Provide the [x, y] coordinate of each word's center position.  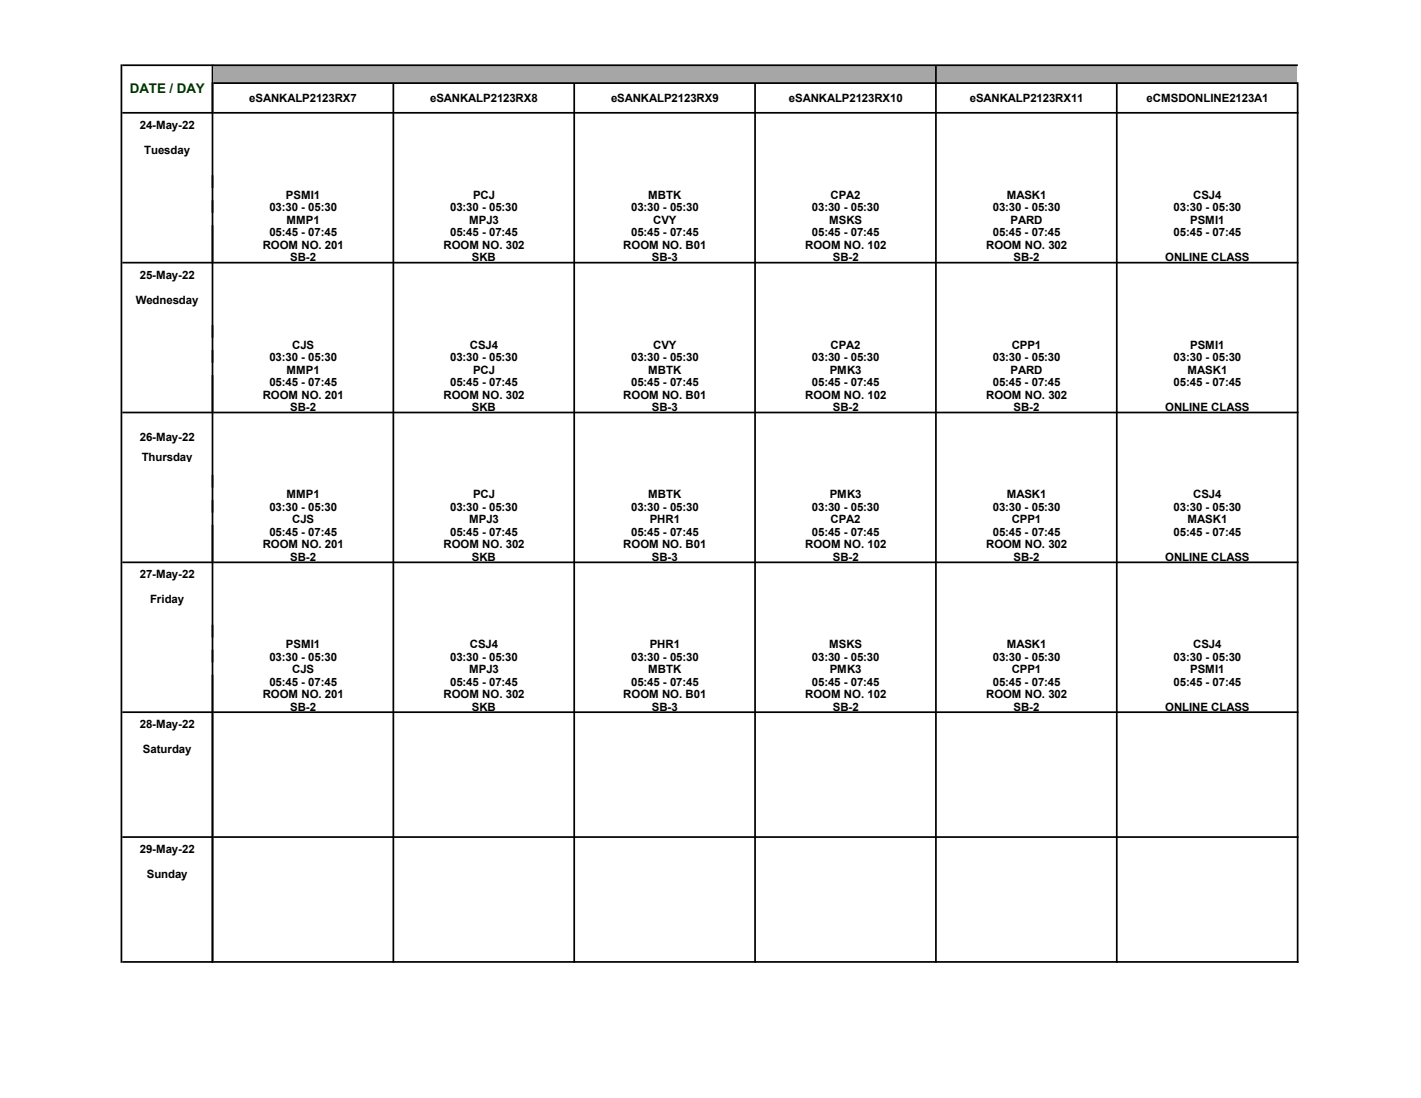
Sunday [167, 875]
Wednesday [166, 301]
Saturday [167, 750]
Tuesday [167, 151]
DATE [148, 88]
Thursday [166, 457]
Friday [167, 600]
